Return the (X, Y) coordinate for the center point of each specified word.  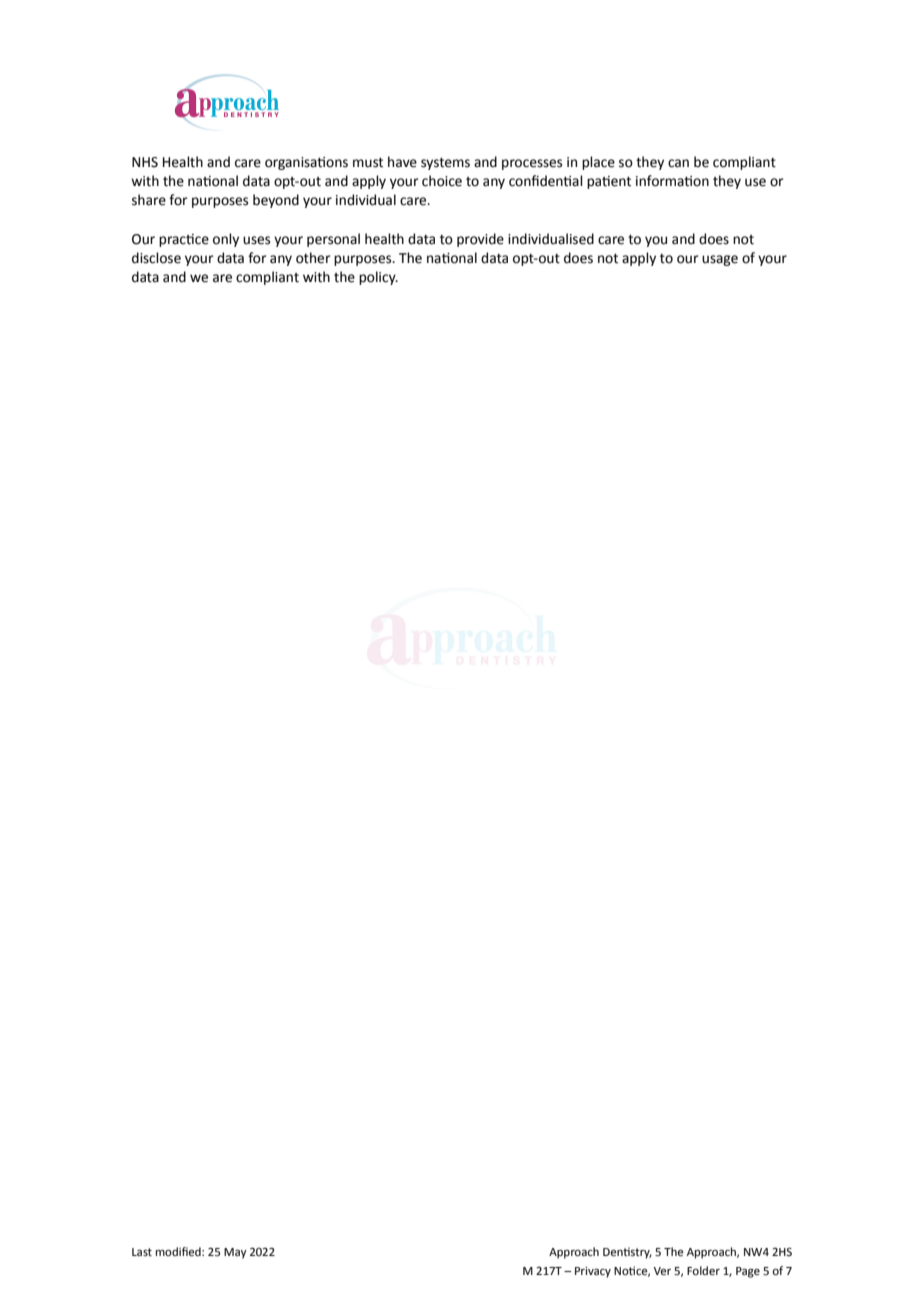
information (672, 181)
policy (378, 278)
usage (720, 260)
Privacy (593, 1272)
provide (480, 240)
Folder (703, 1271)
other (313, 258)
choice (442, 181)
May (235, 1253)
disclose (156, 258)
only (226, 240)
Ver (662, 1271)
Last (142, 1252)
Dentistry (627, 1253)
